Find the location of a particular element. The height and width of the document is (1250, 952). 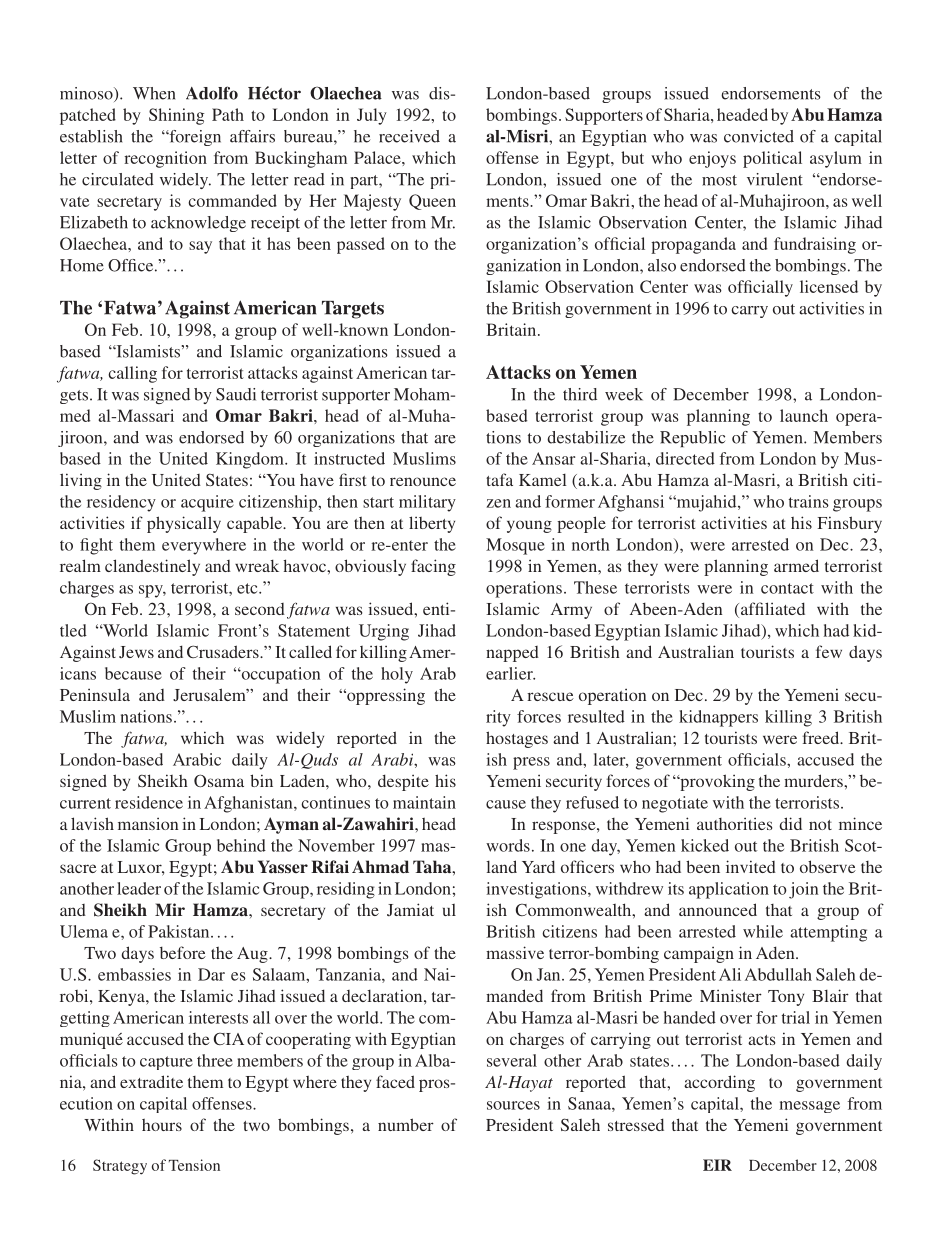

message is located at coordinates (809, 1107).
